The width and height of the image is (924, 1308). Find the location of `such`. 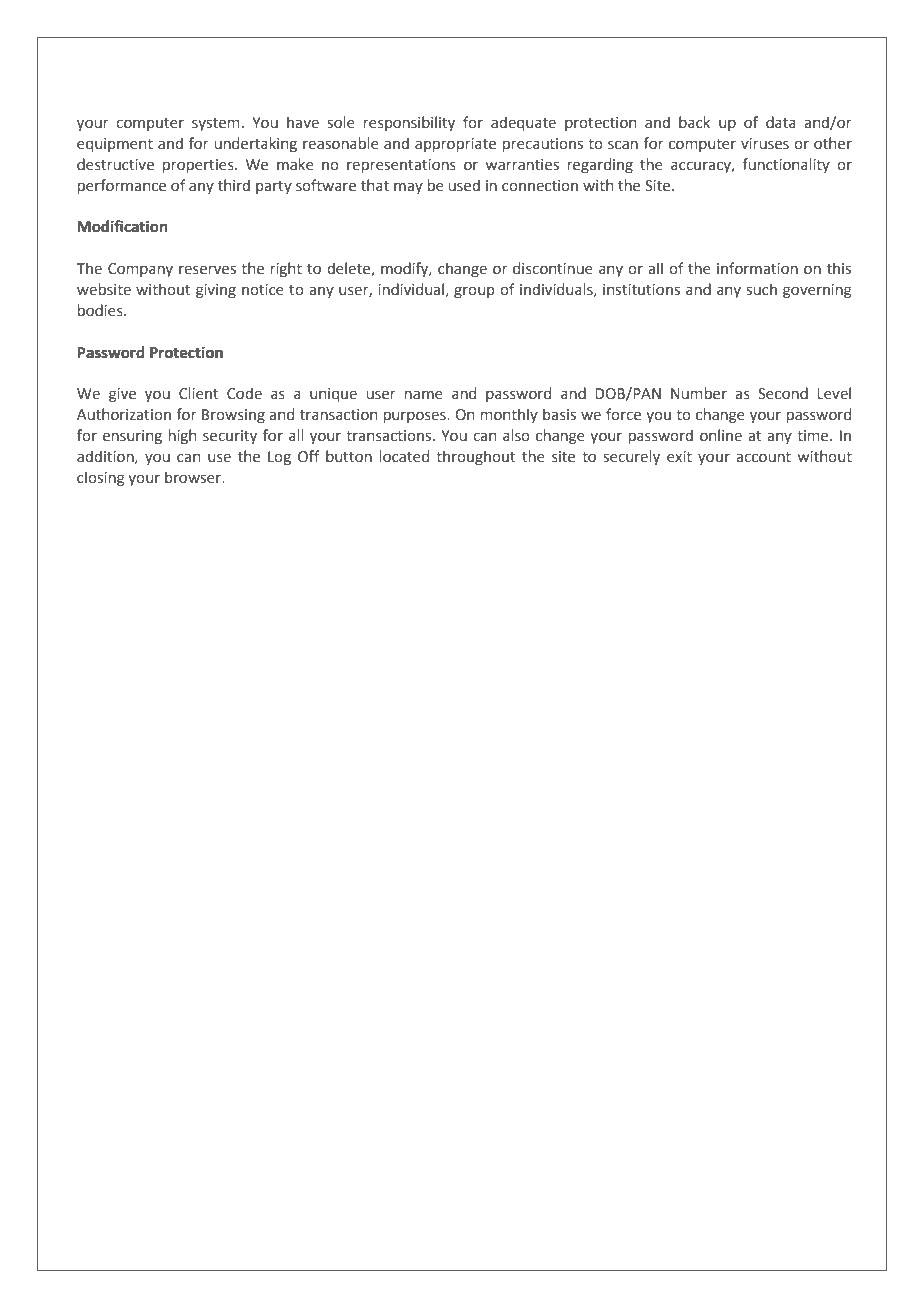

such is located at coordinates (761, 289).
